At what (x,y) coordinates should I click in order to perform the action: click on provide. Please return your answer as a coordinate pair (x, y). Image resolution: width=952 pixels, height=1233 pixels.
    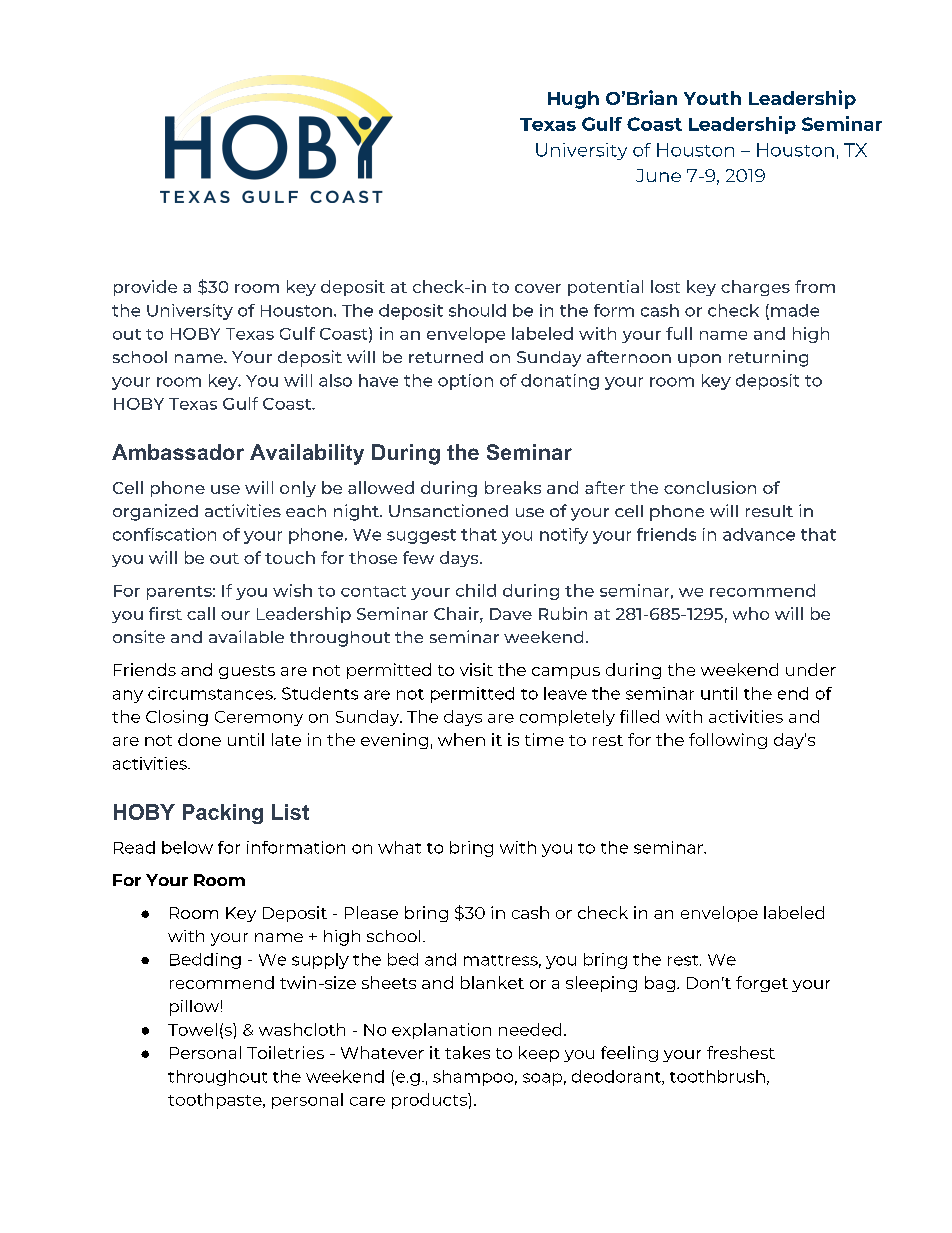
    Looking at the image, I should click on (145, 288).
